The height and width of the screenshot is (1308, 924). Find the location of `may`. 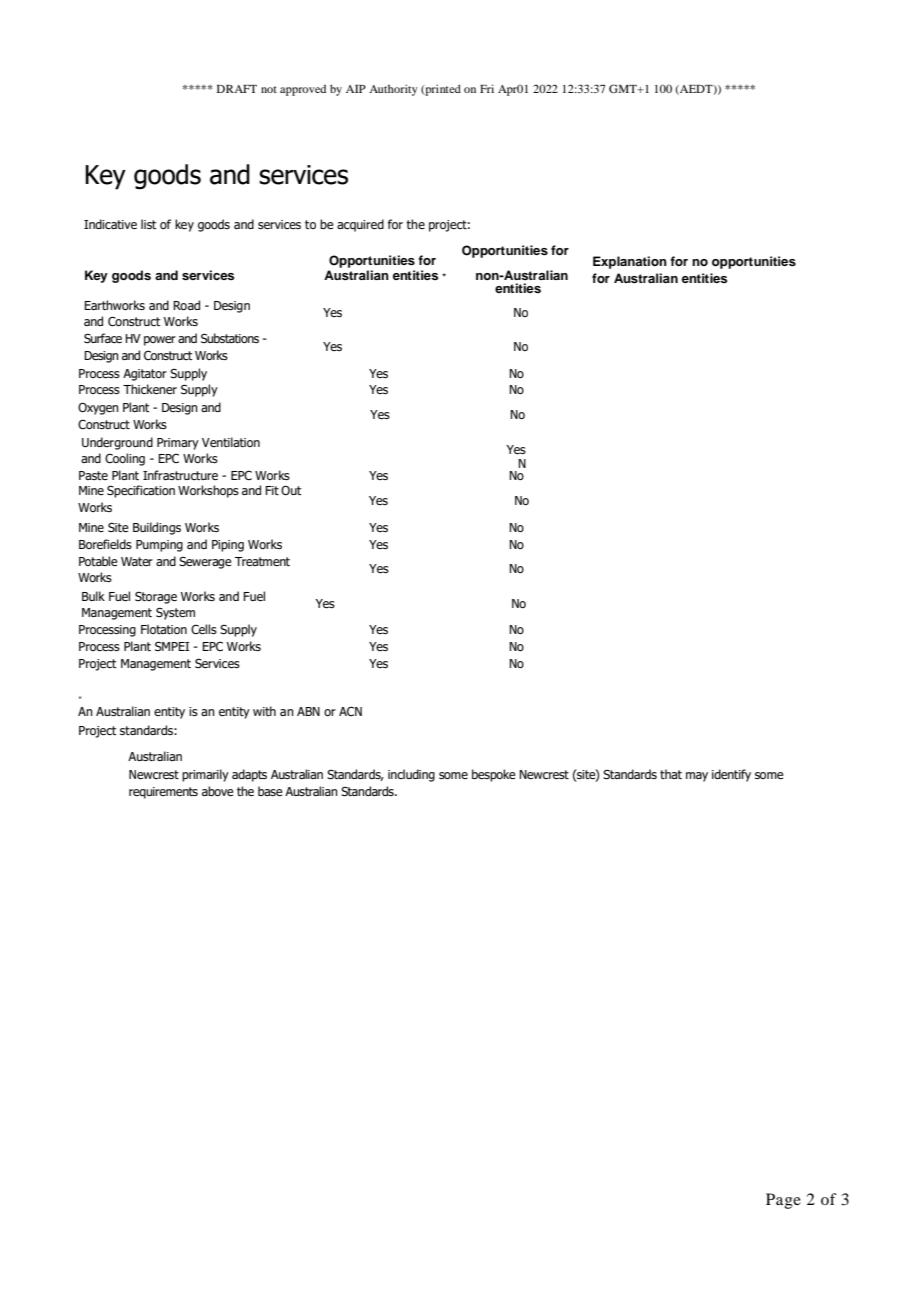

may is located at coordinates (697, 777).
